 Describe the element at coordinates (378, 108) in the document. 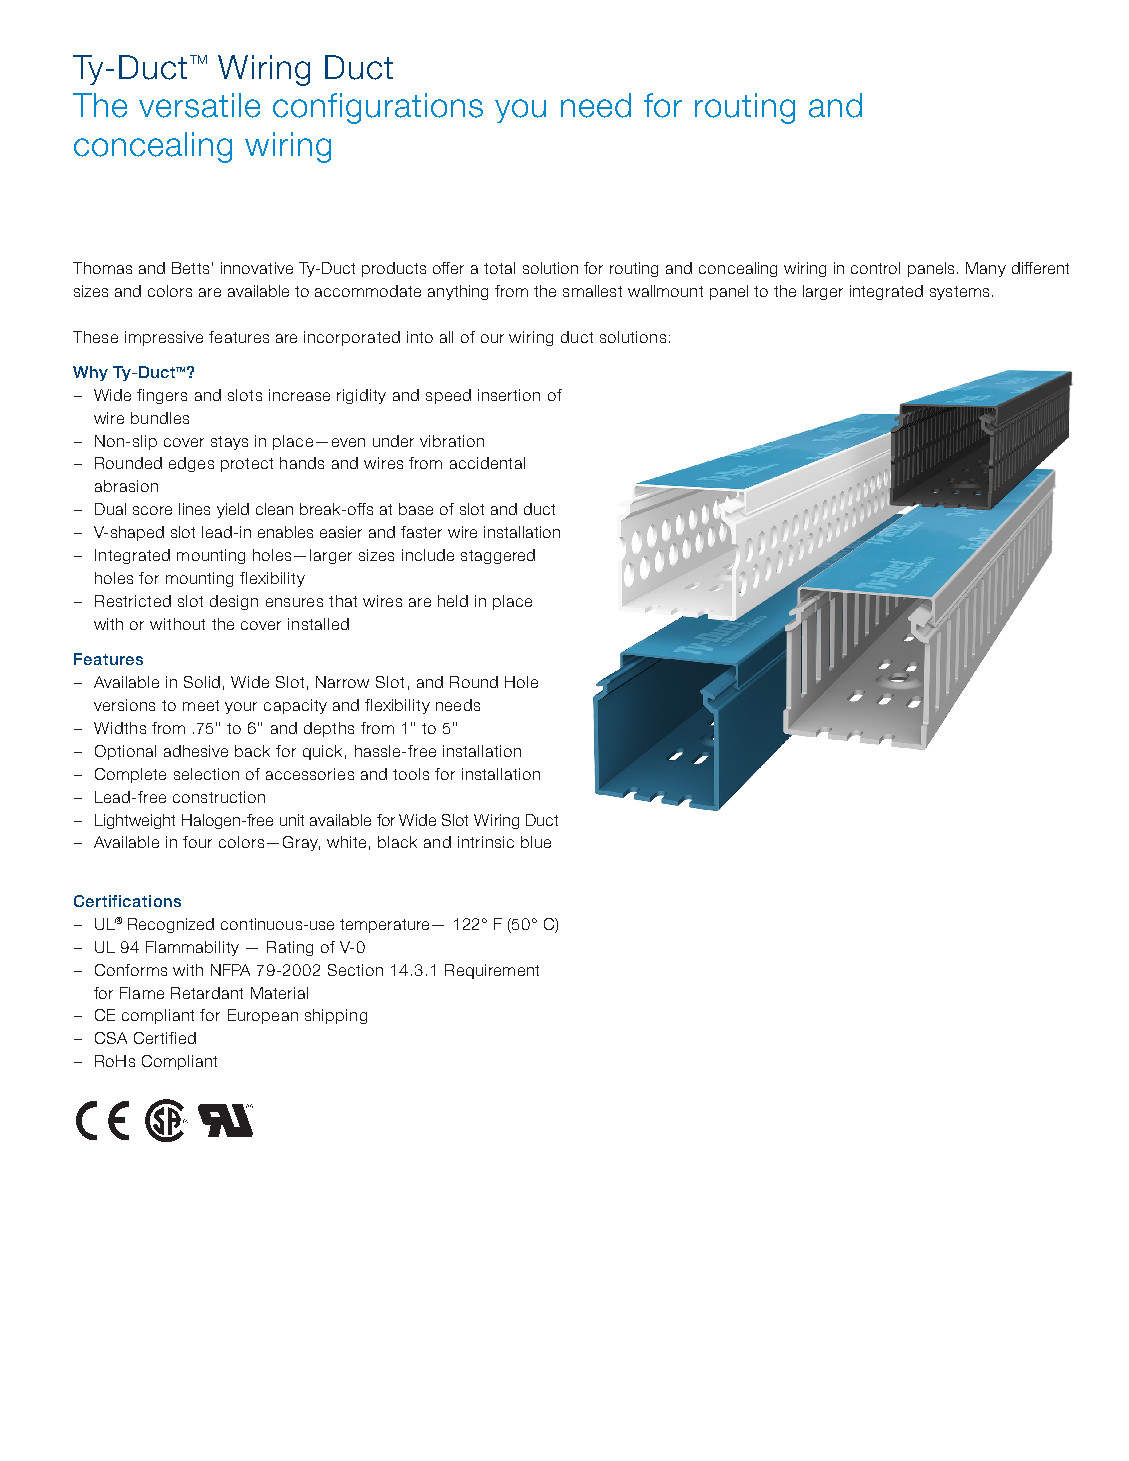

I see `configurations` at that location.
